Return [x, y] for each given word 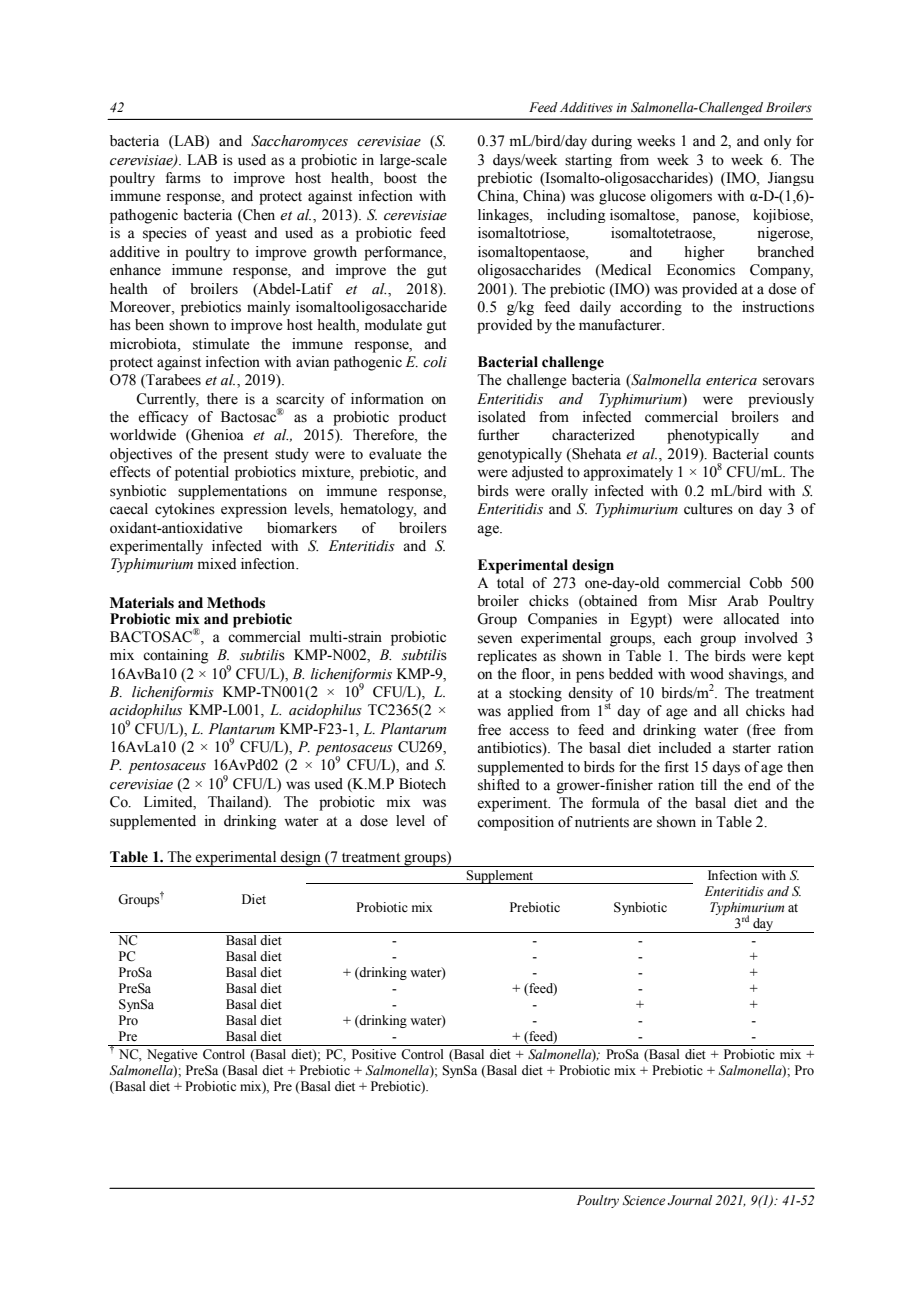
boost [400, 178]
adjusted [537, 473]
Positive [374, 1054]
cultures [708, 509]
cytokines [185, 510]
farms [183, 178]
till [708, 784]
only [777, 142]
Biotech [422, 784]
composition [515, 823]
